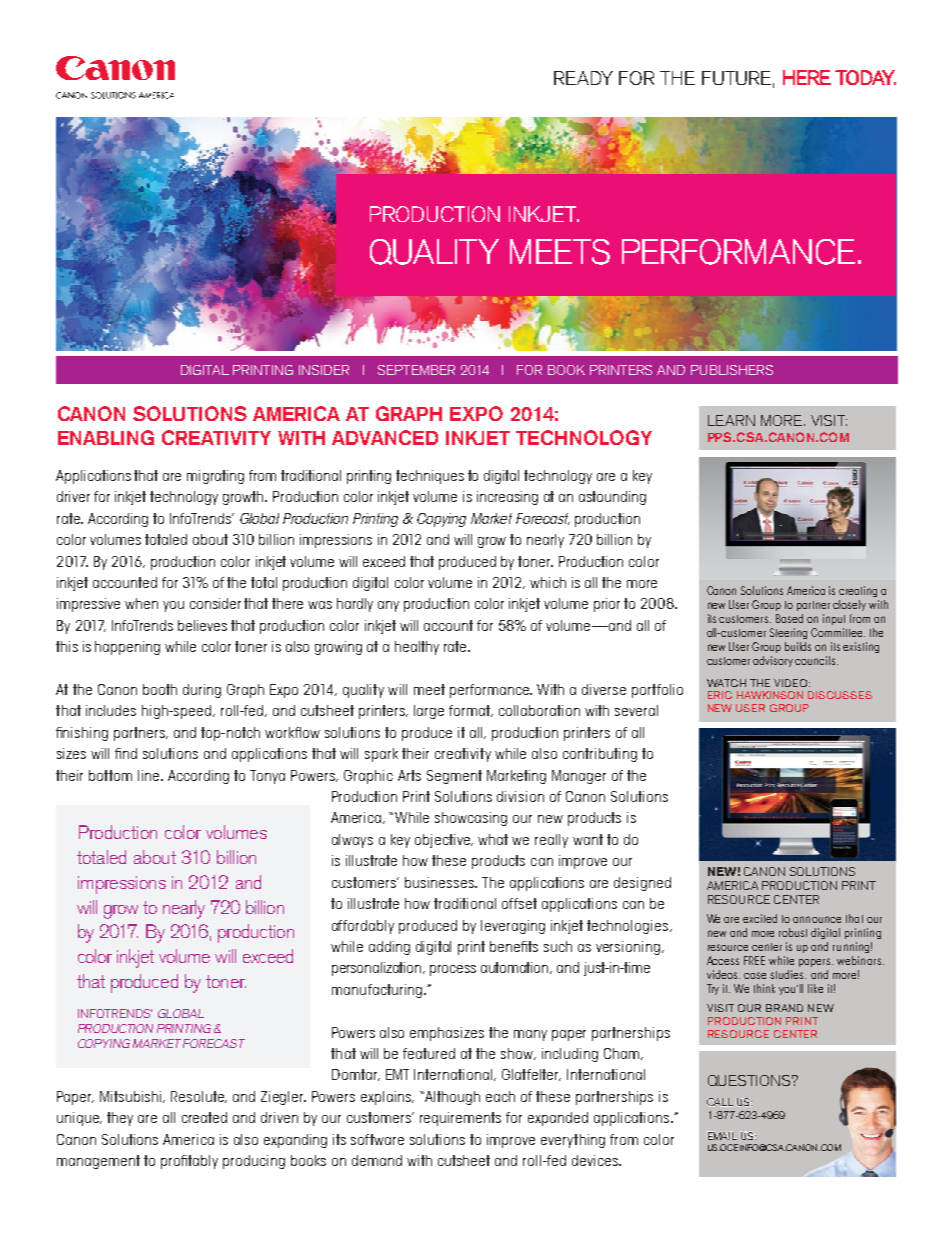 The height and width of the screenshot is (1233, 952). I want to click on ENABLING, so click(106, 437).
